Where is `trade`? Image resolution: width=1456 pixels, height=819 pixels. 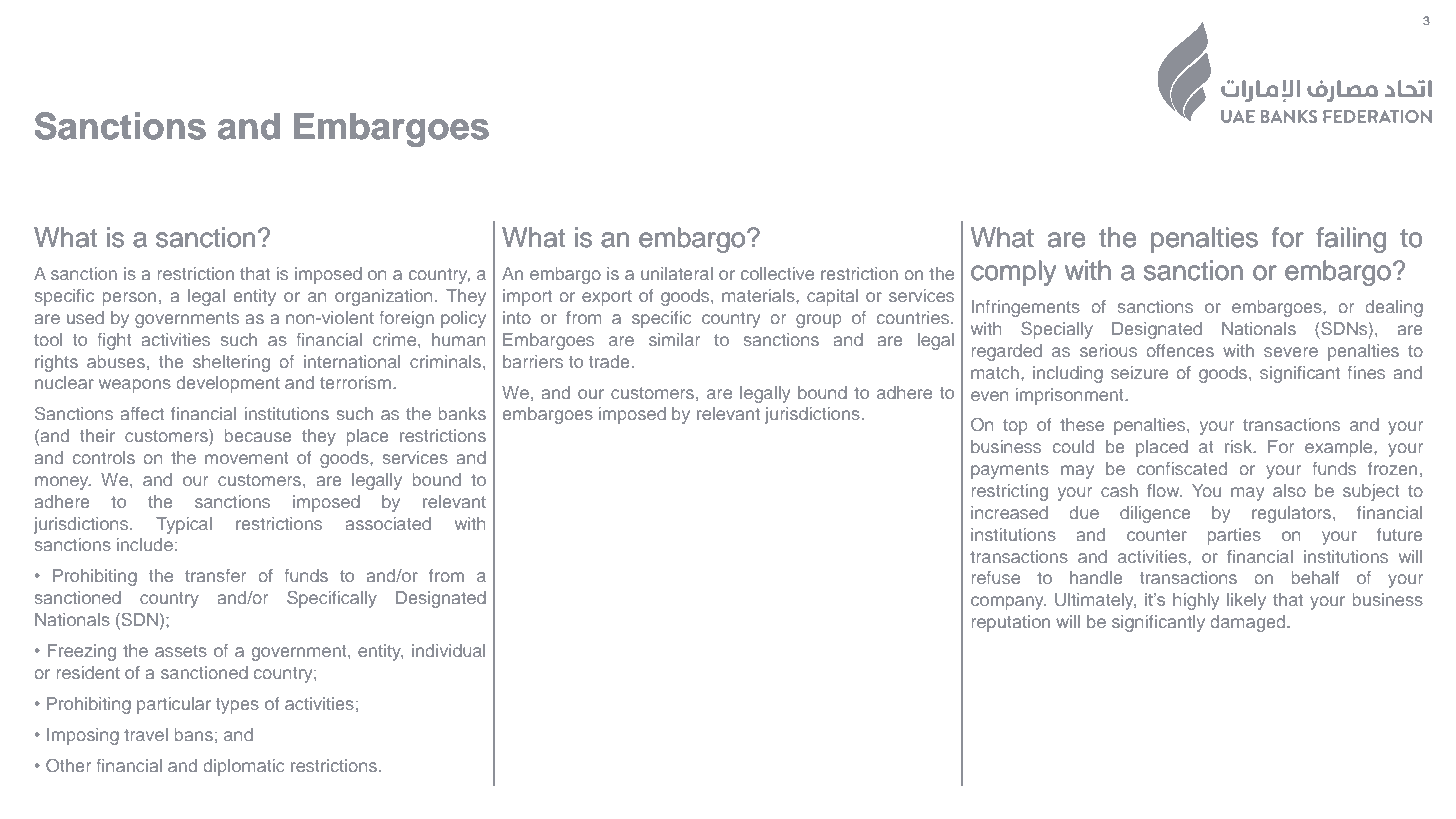
trade is located at coordinates (609, 361).
